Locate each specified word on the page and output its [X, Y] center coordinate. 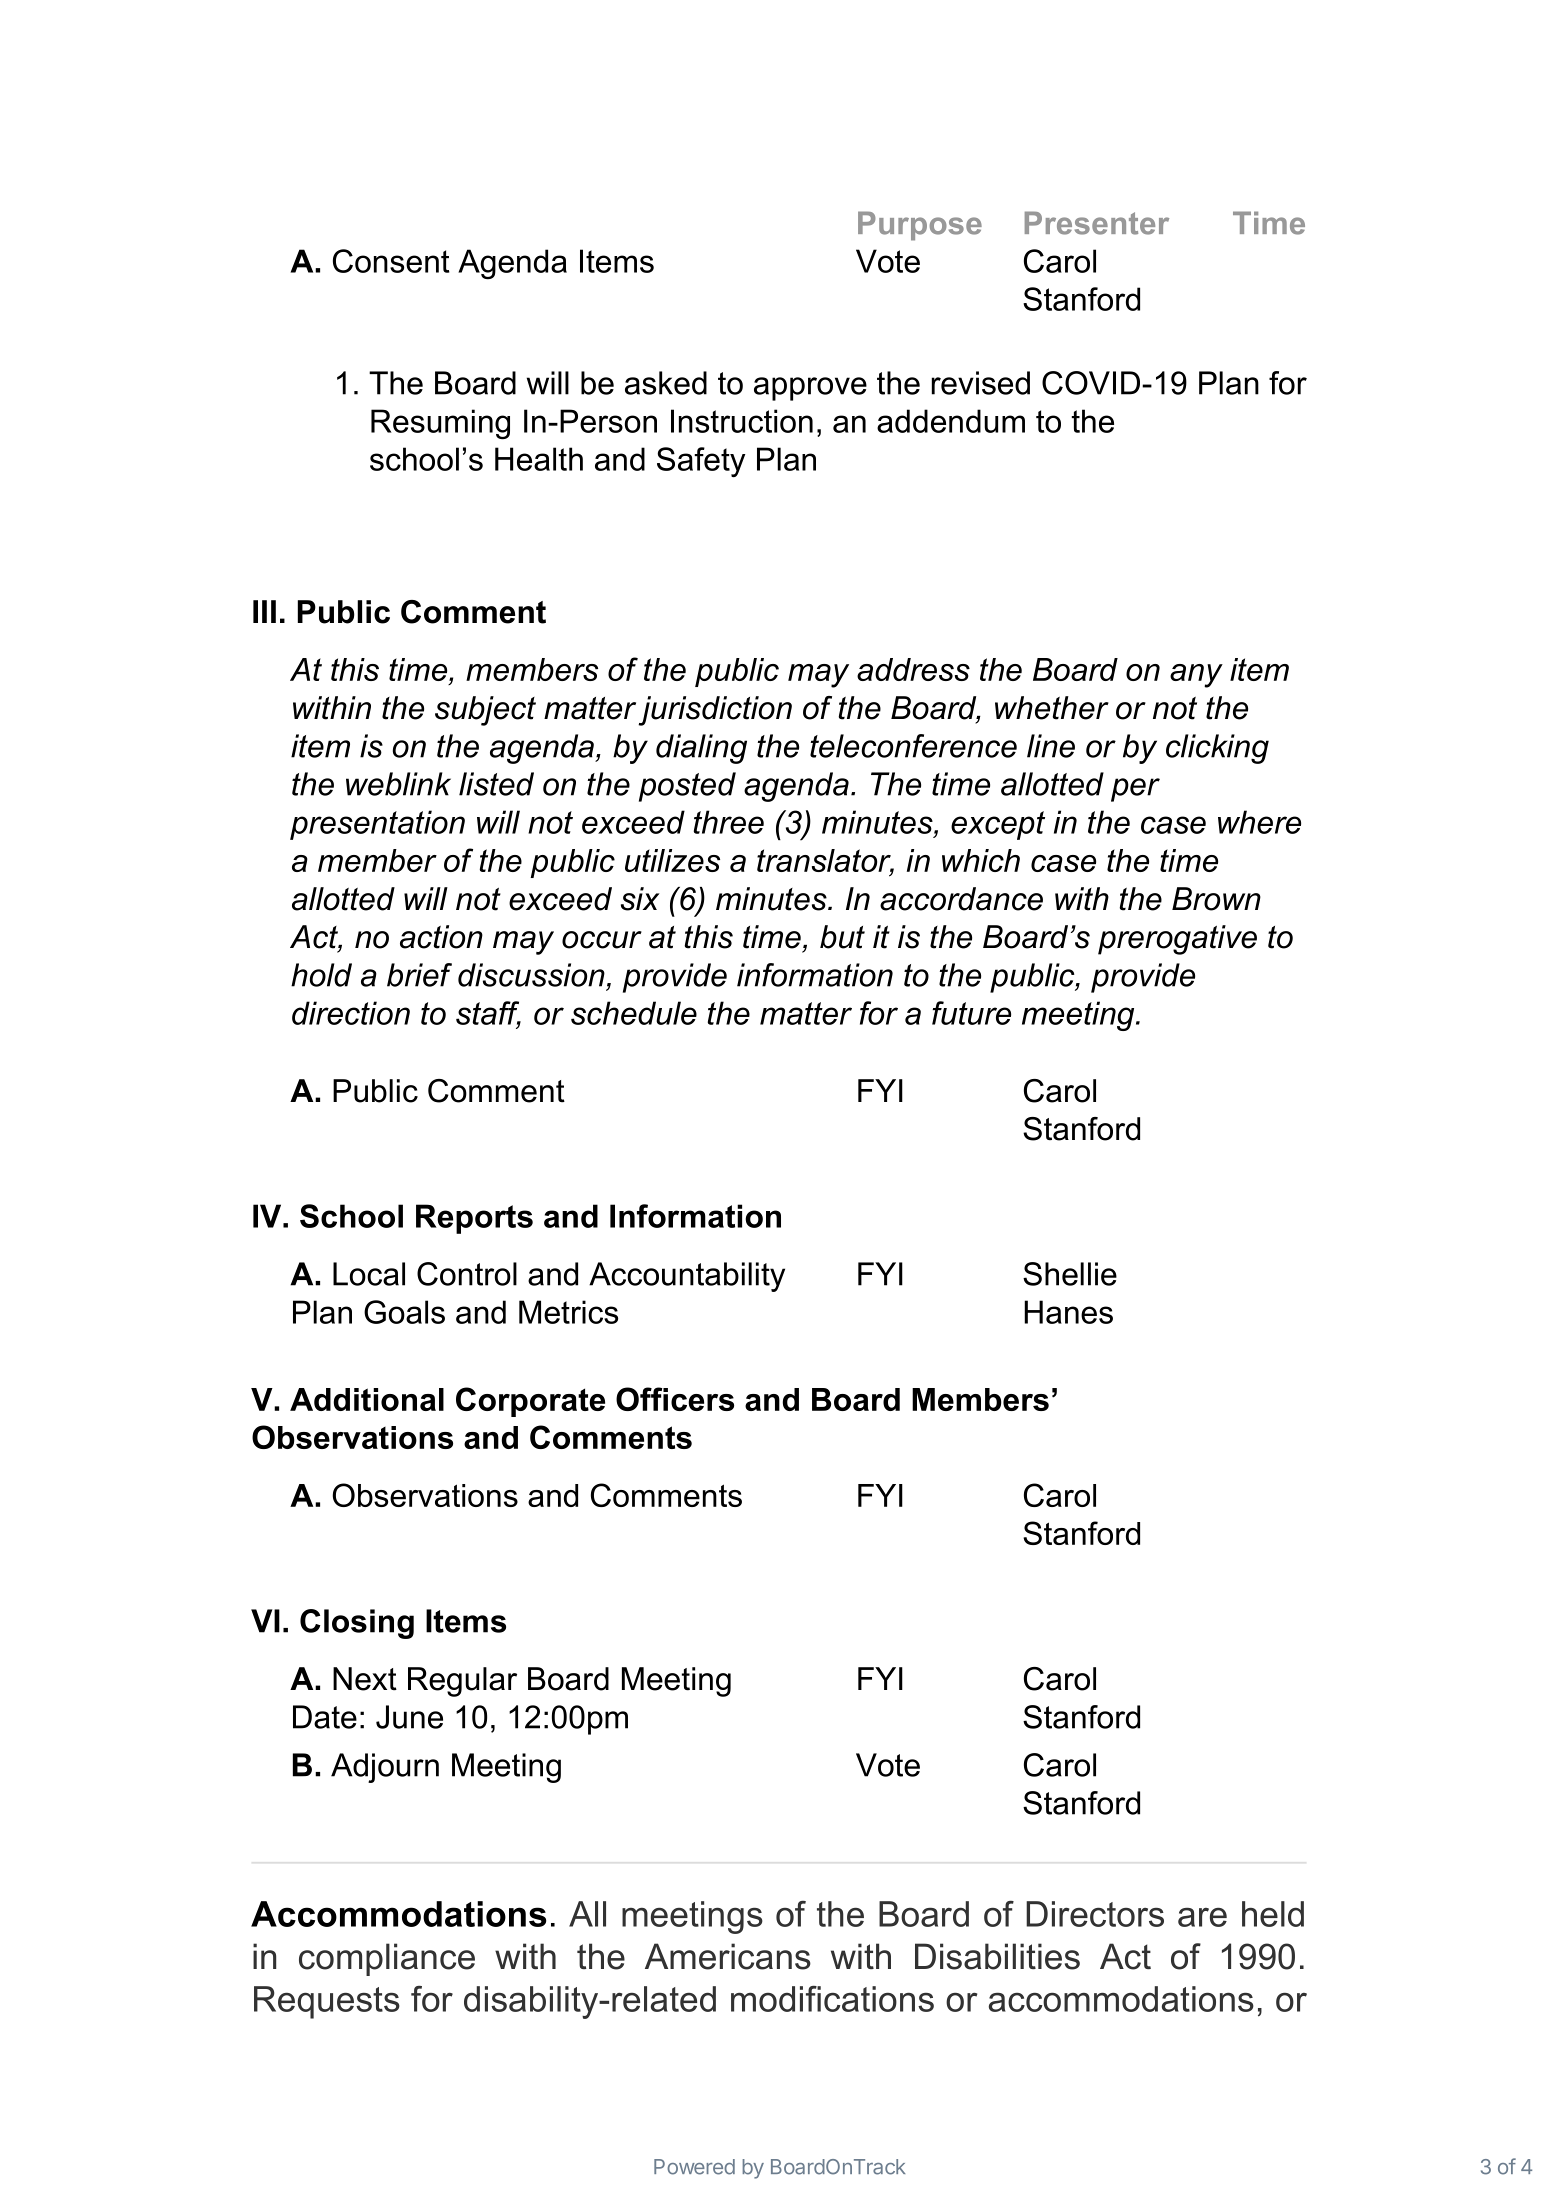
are [1202, 1917]
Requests [327, 2002]
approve [810, 389]
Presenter [1097, 223]
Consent [391, 261]
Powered [694, 2167]
